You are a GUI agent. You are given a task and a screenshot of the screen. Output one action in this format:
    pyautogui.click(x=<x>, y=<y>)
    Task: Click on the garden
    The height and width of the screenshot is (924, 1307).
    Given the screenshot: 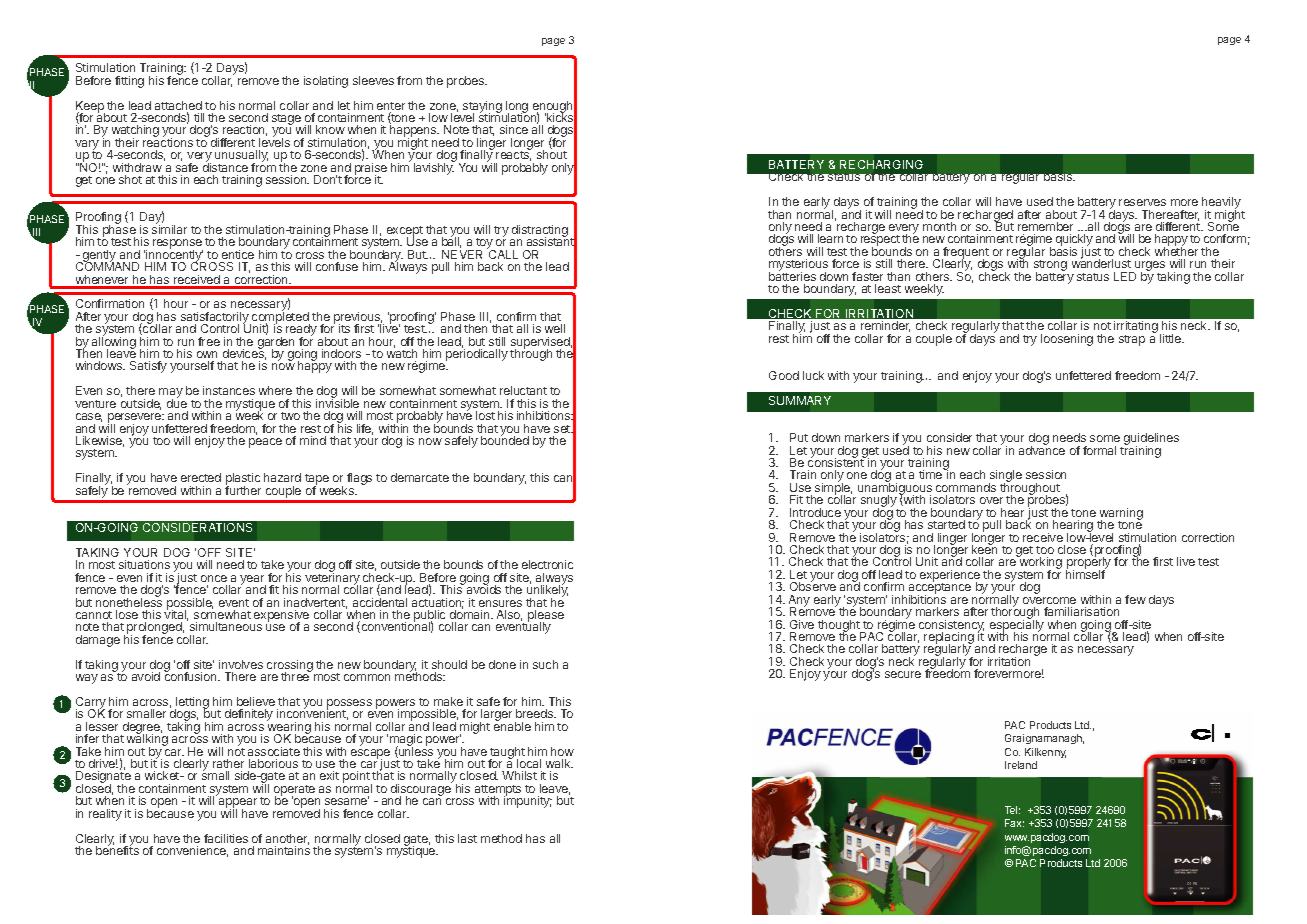 What is the action you would take?
    pyautogui.click(x=276, y=344)
